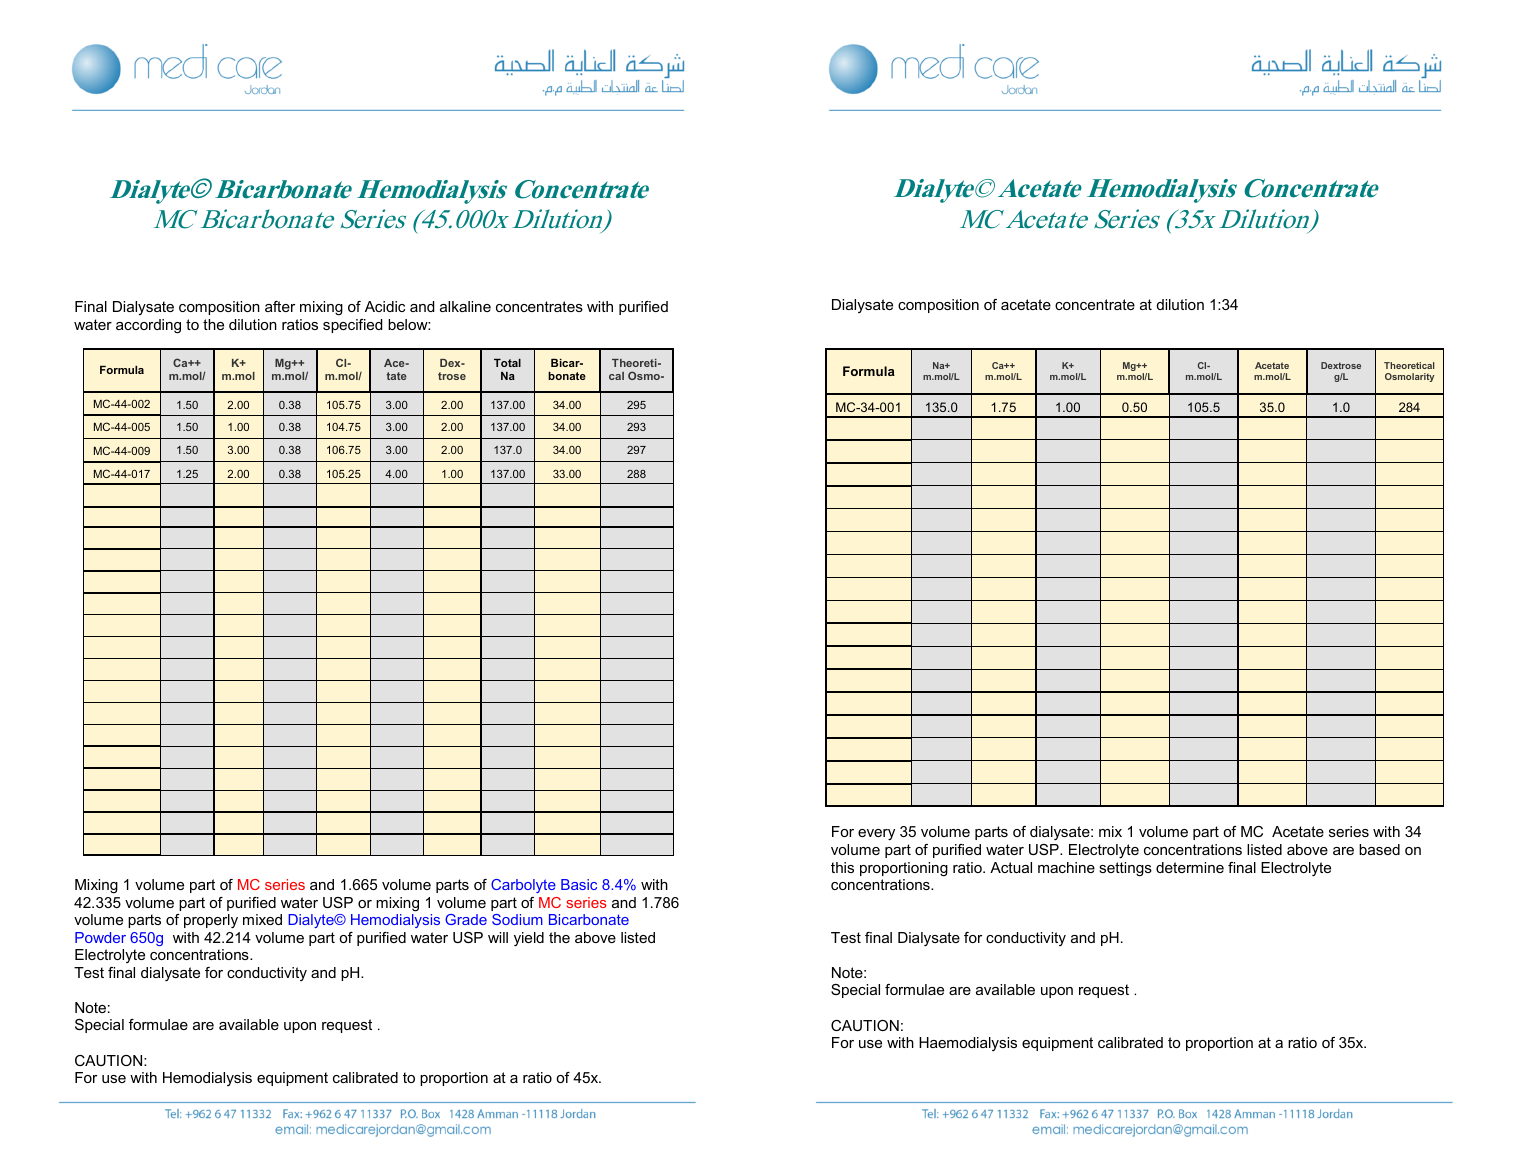 The width and height of the screenshot is (1513, 1169). Describe the element at coordinates (280, 306) in the screenshot. I see `after` at that location.
